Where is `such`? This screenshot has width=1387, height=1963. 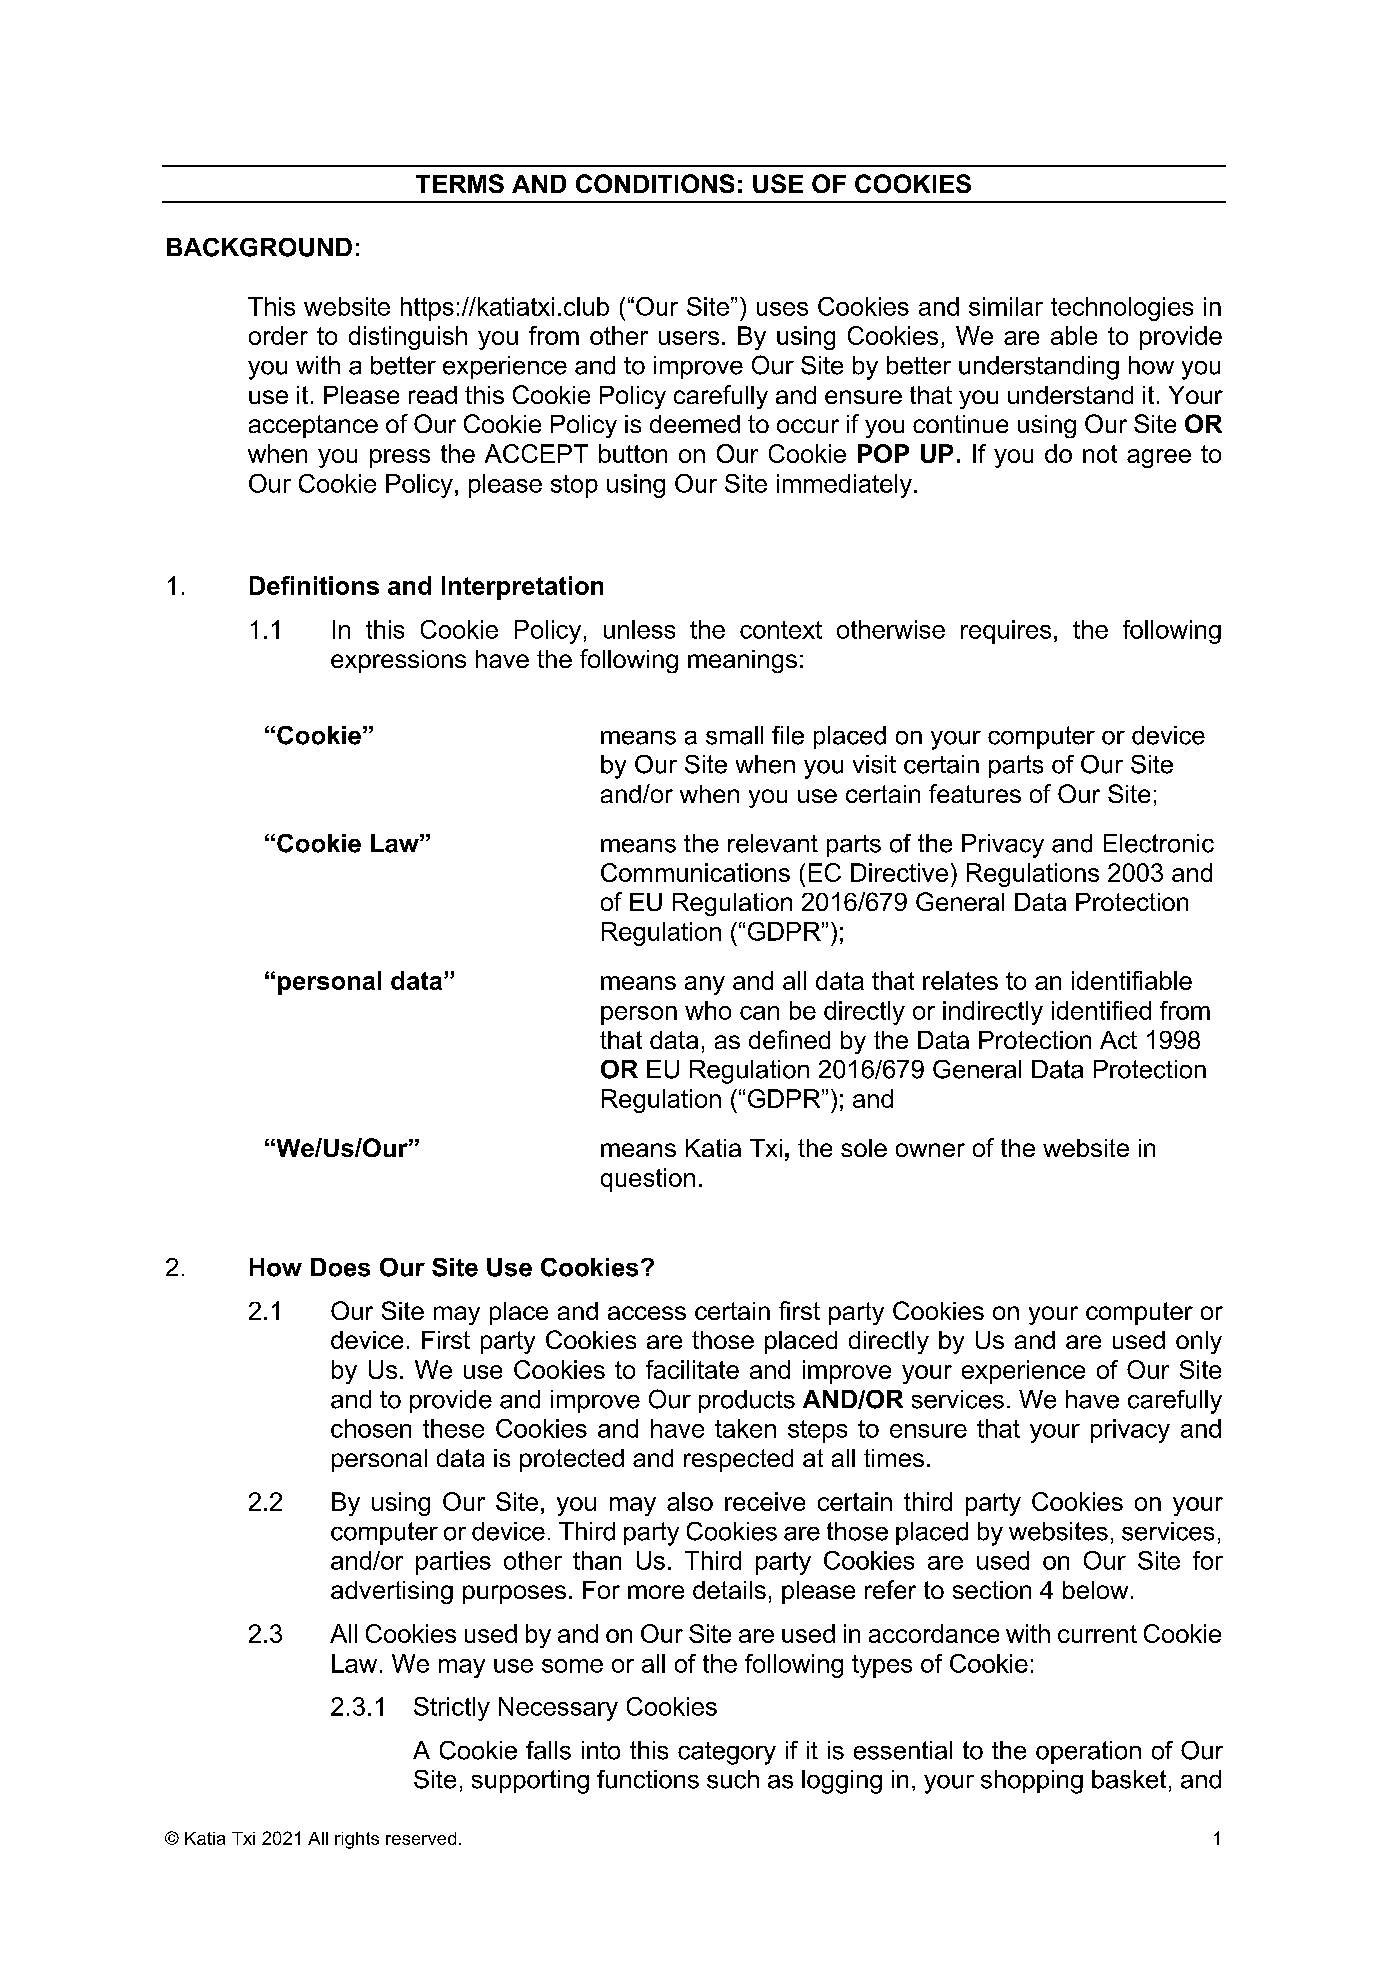 such is located at coordinates (733, 1779).
